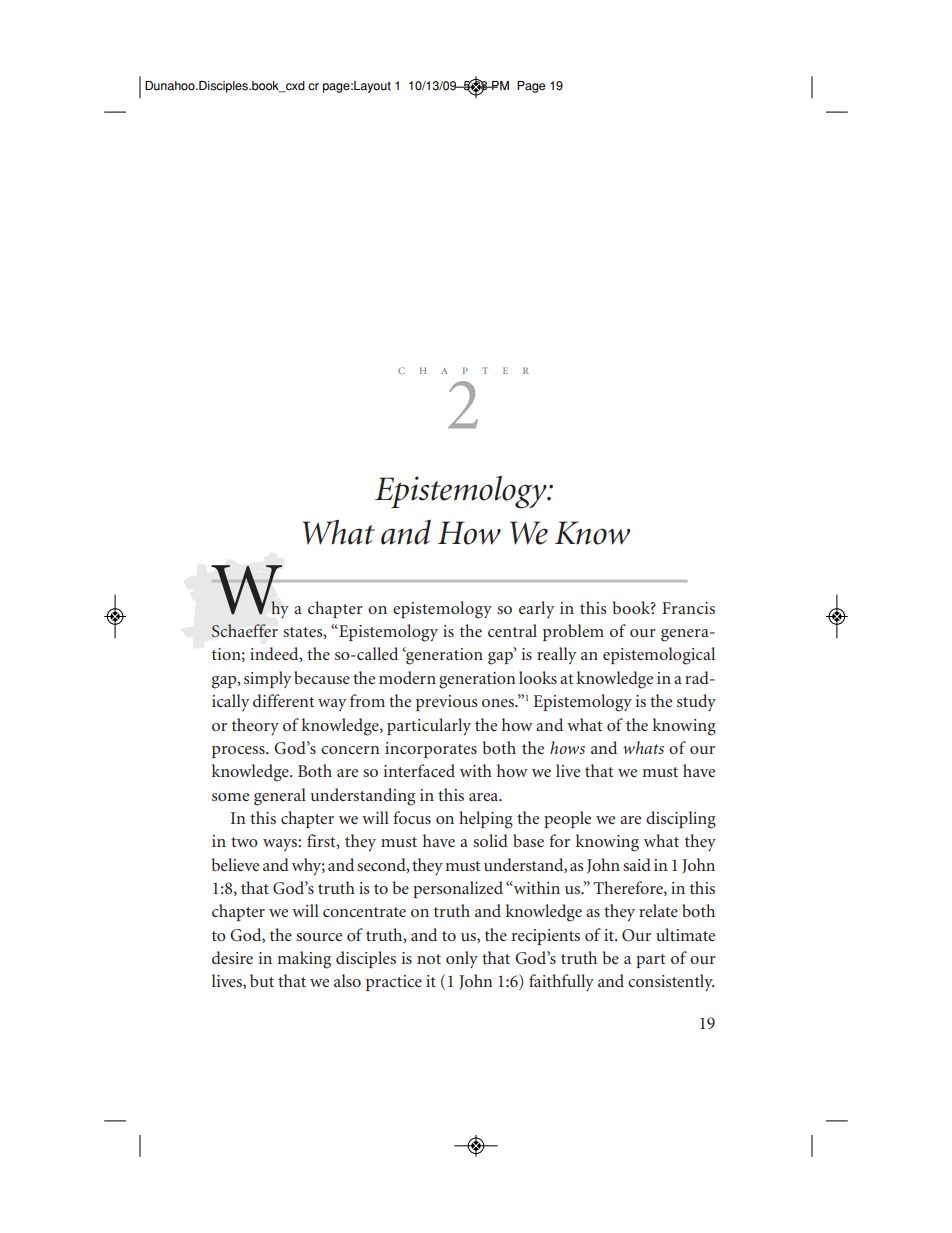 The image size is (952, 1233). Describe the element at coordinates (431, 750) in the image. I see `incorporates` at that location.
